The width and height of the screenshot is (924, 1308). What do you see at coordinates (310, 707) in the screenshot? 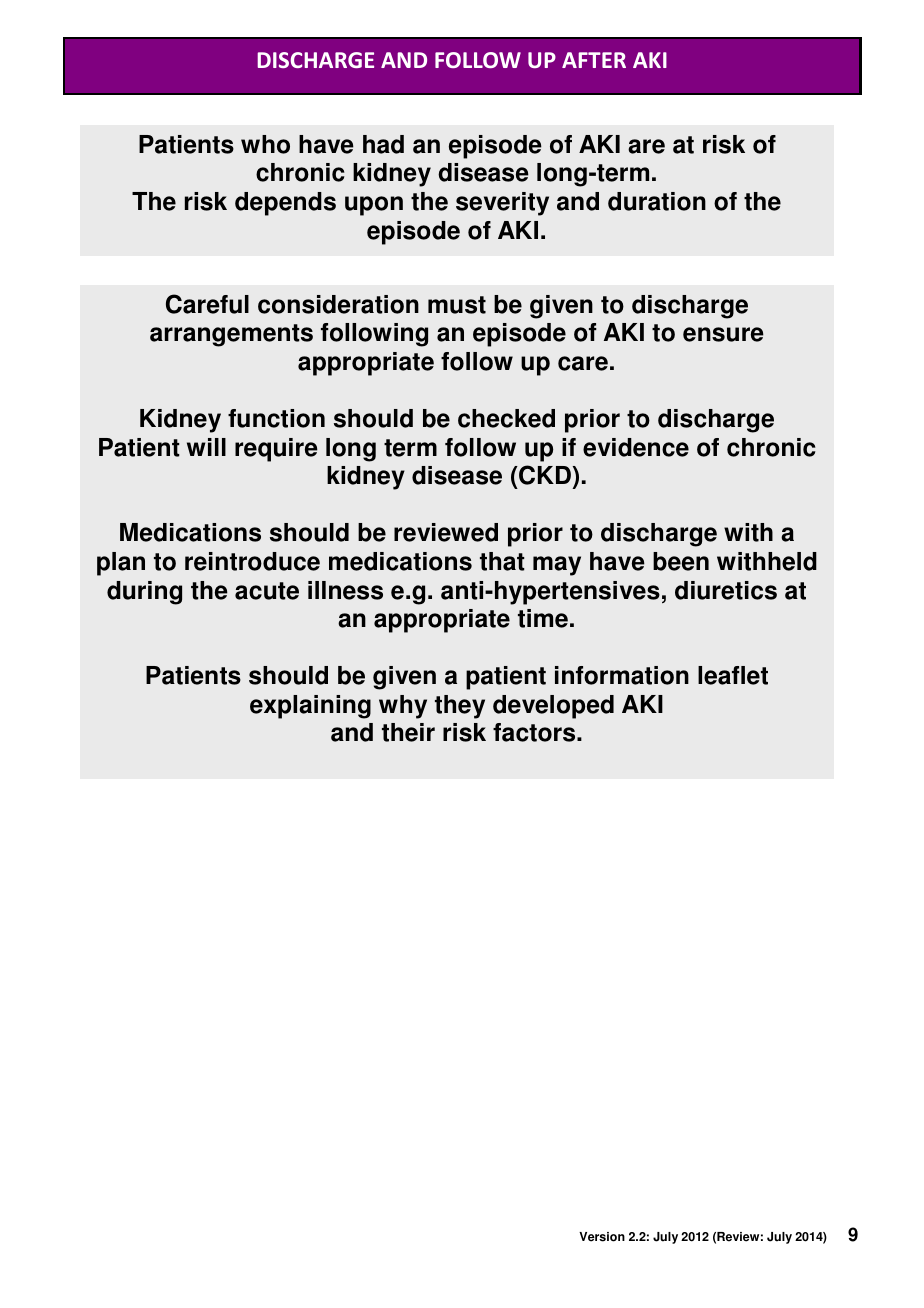
I see `explaining` at bounding box center [310, 707].
